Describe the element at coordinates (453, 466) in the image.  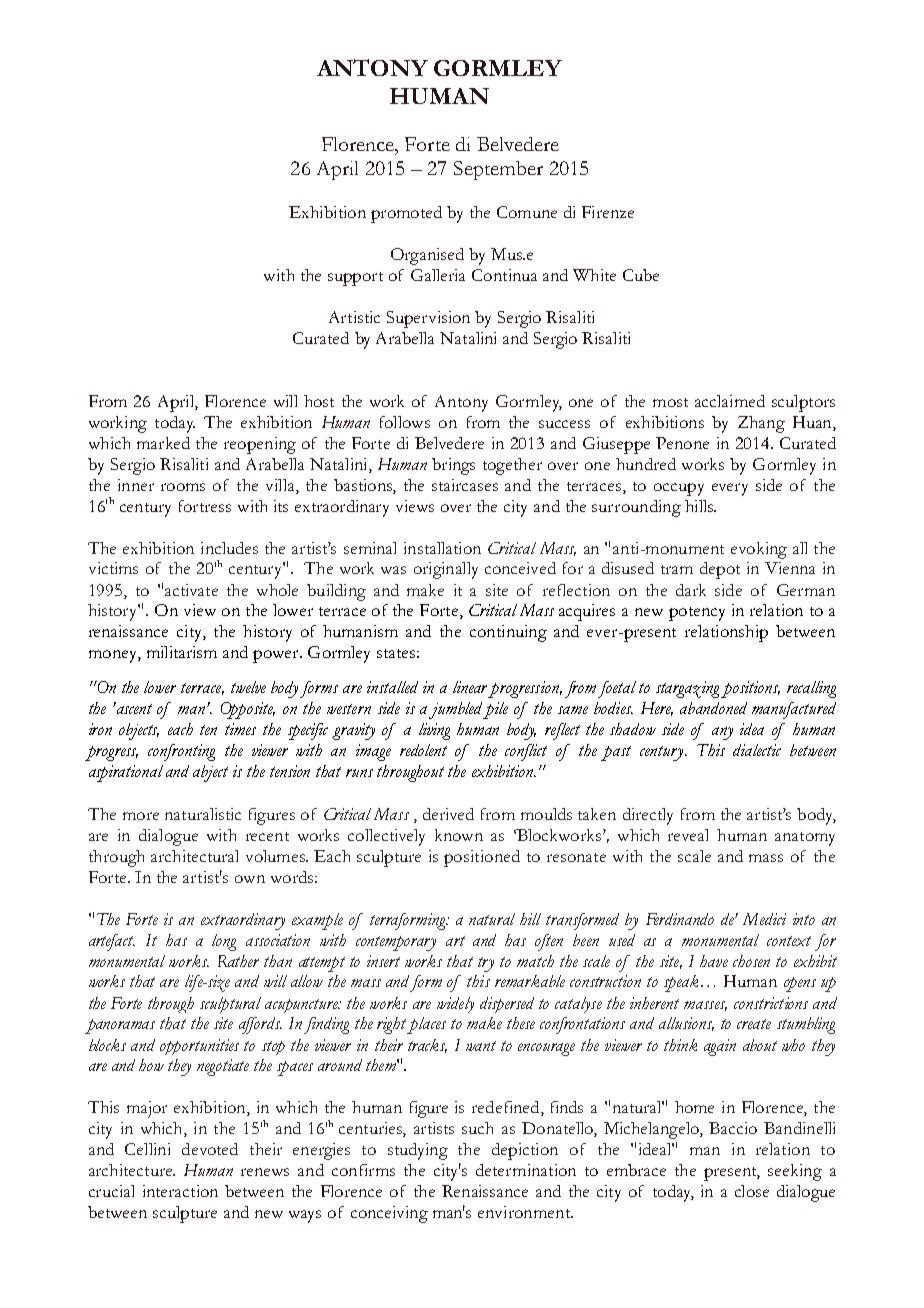
I see `brings` at that location.
